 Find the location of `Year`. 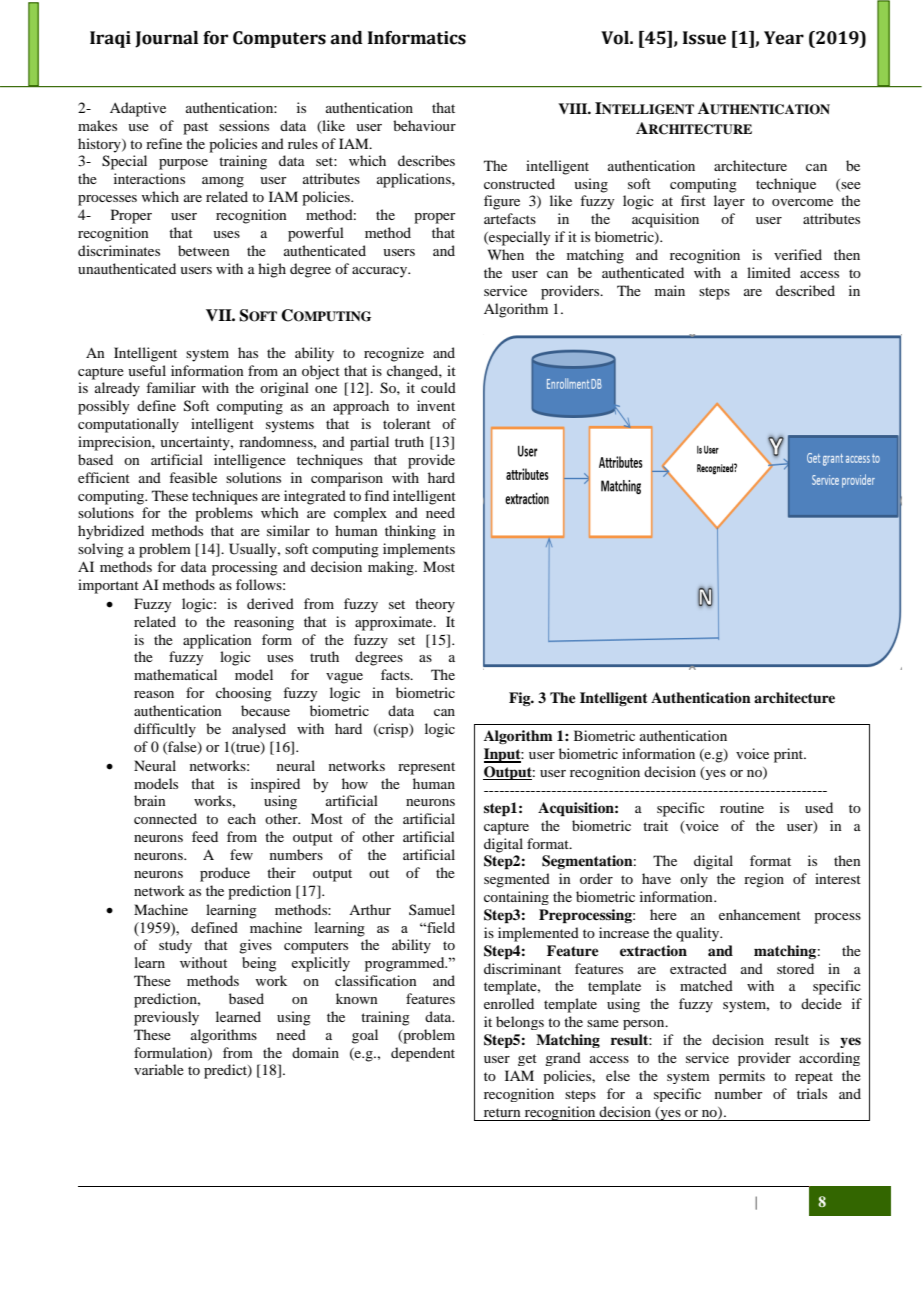

Year is located at coordinates (784, 38).
